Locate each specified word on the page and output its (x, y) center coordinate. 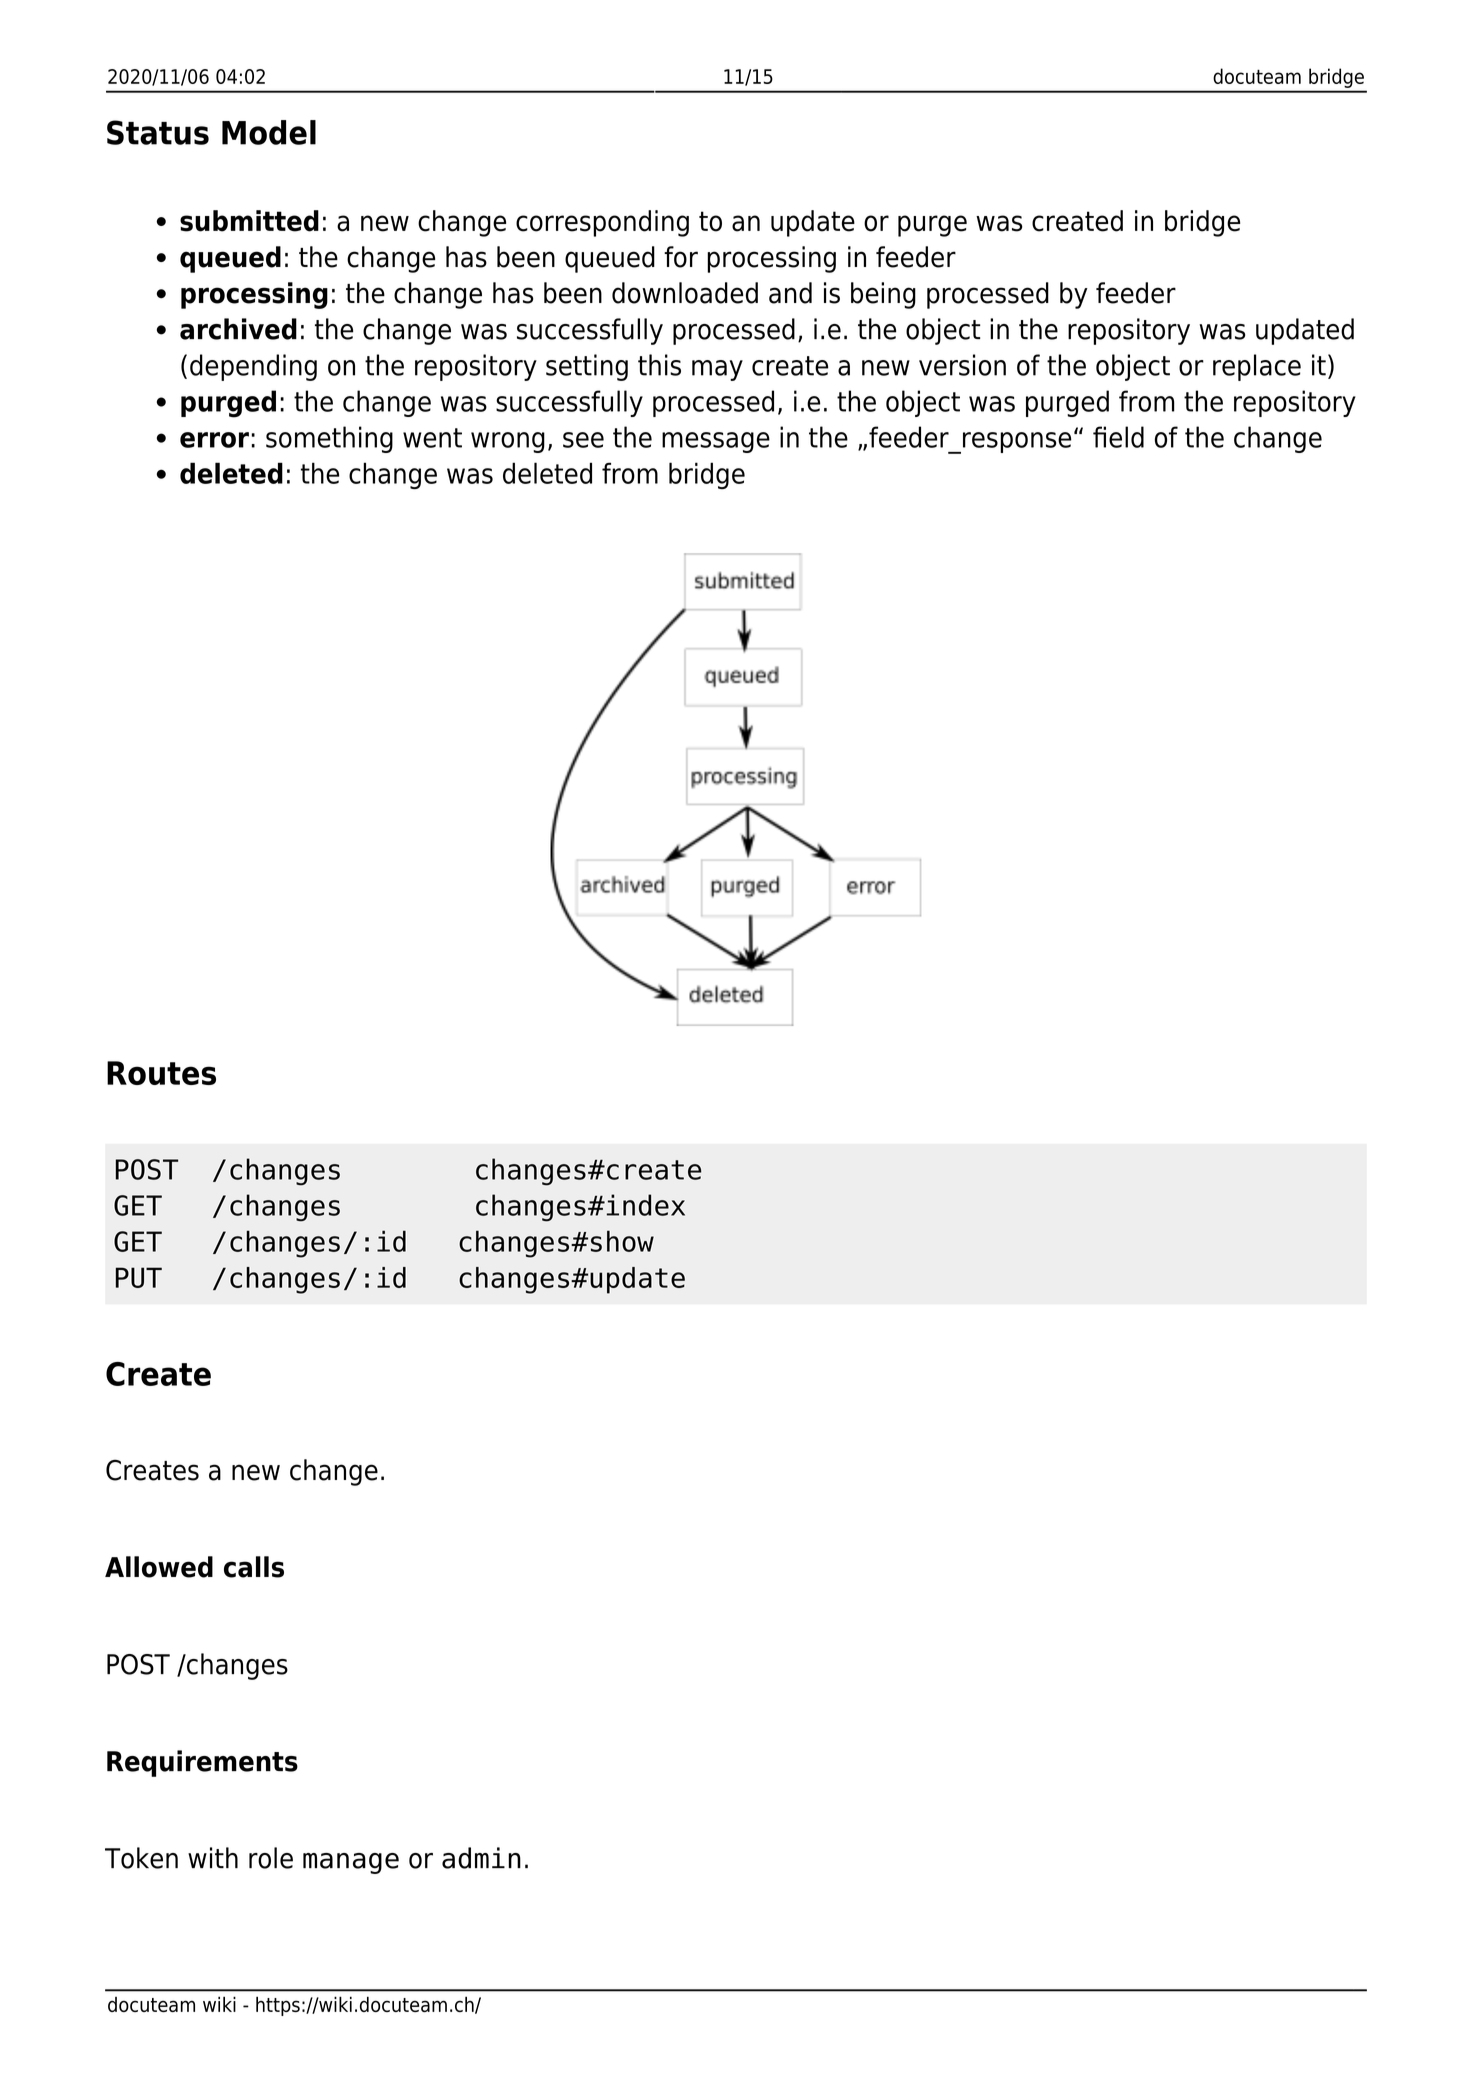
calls (254, 1567)
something (329, 439)
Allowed (159, 1567)
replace (1257, 367)
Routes (161, 1073)
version (962, 365)
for (681, 257)
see (583, 440)
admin (481, 1858)
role (271, 1858)
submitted (249, 221)
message (716, 442)
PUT (139, 1277)
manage (351, 1863)
